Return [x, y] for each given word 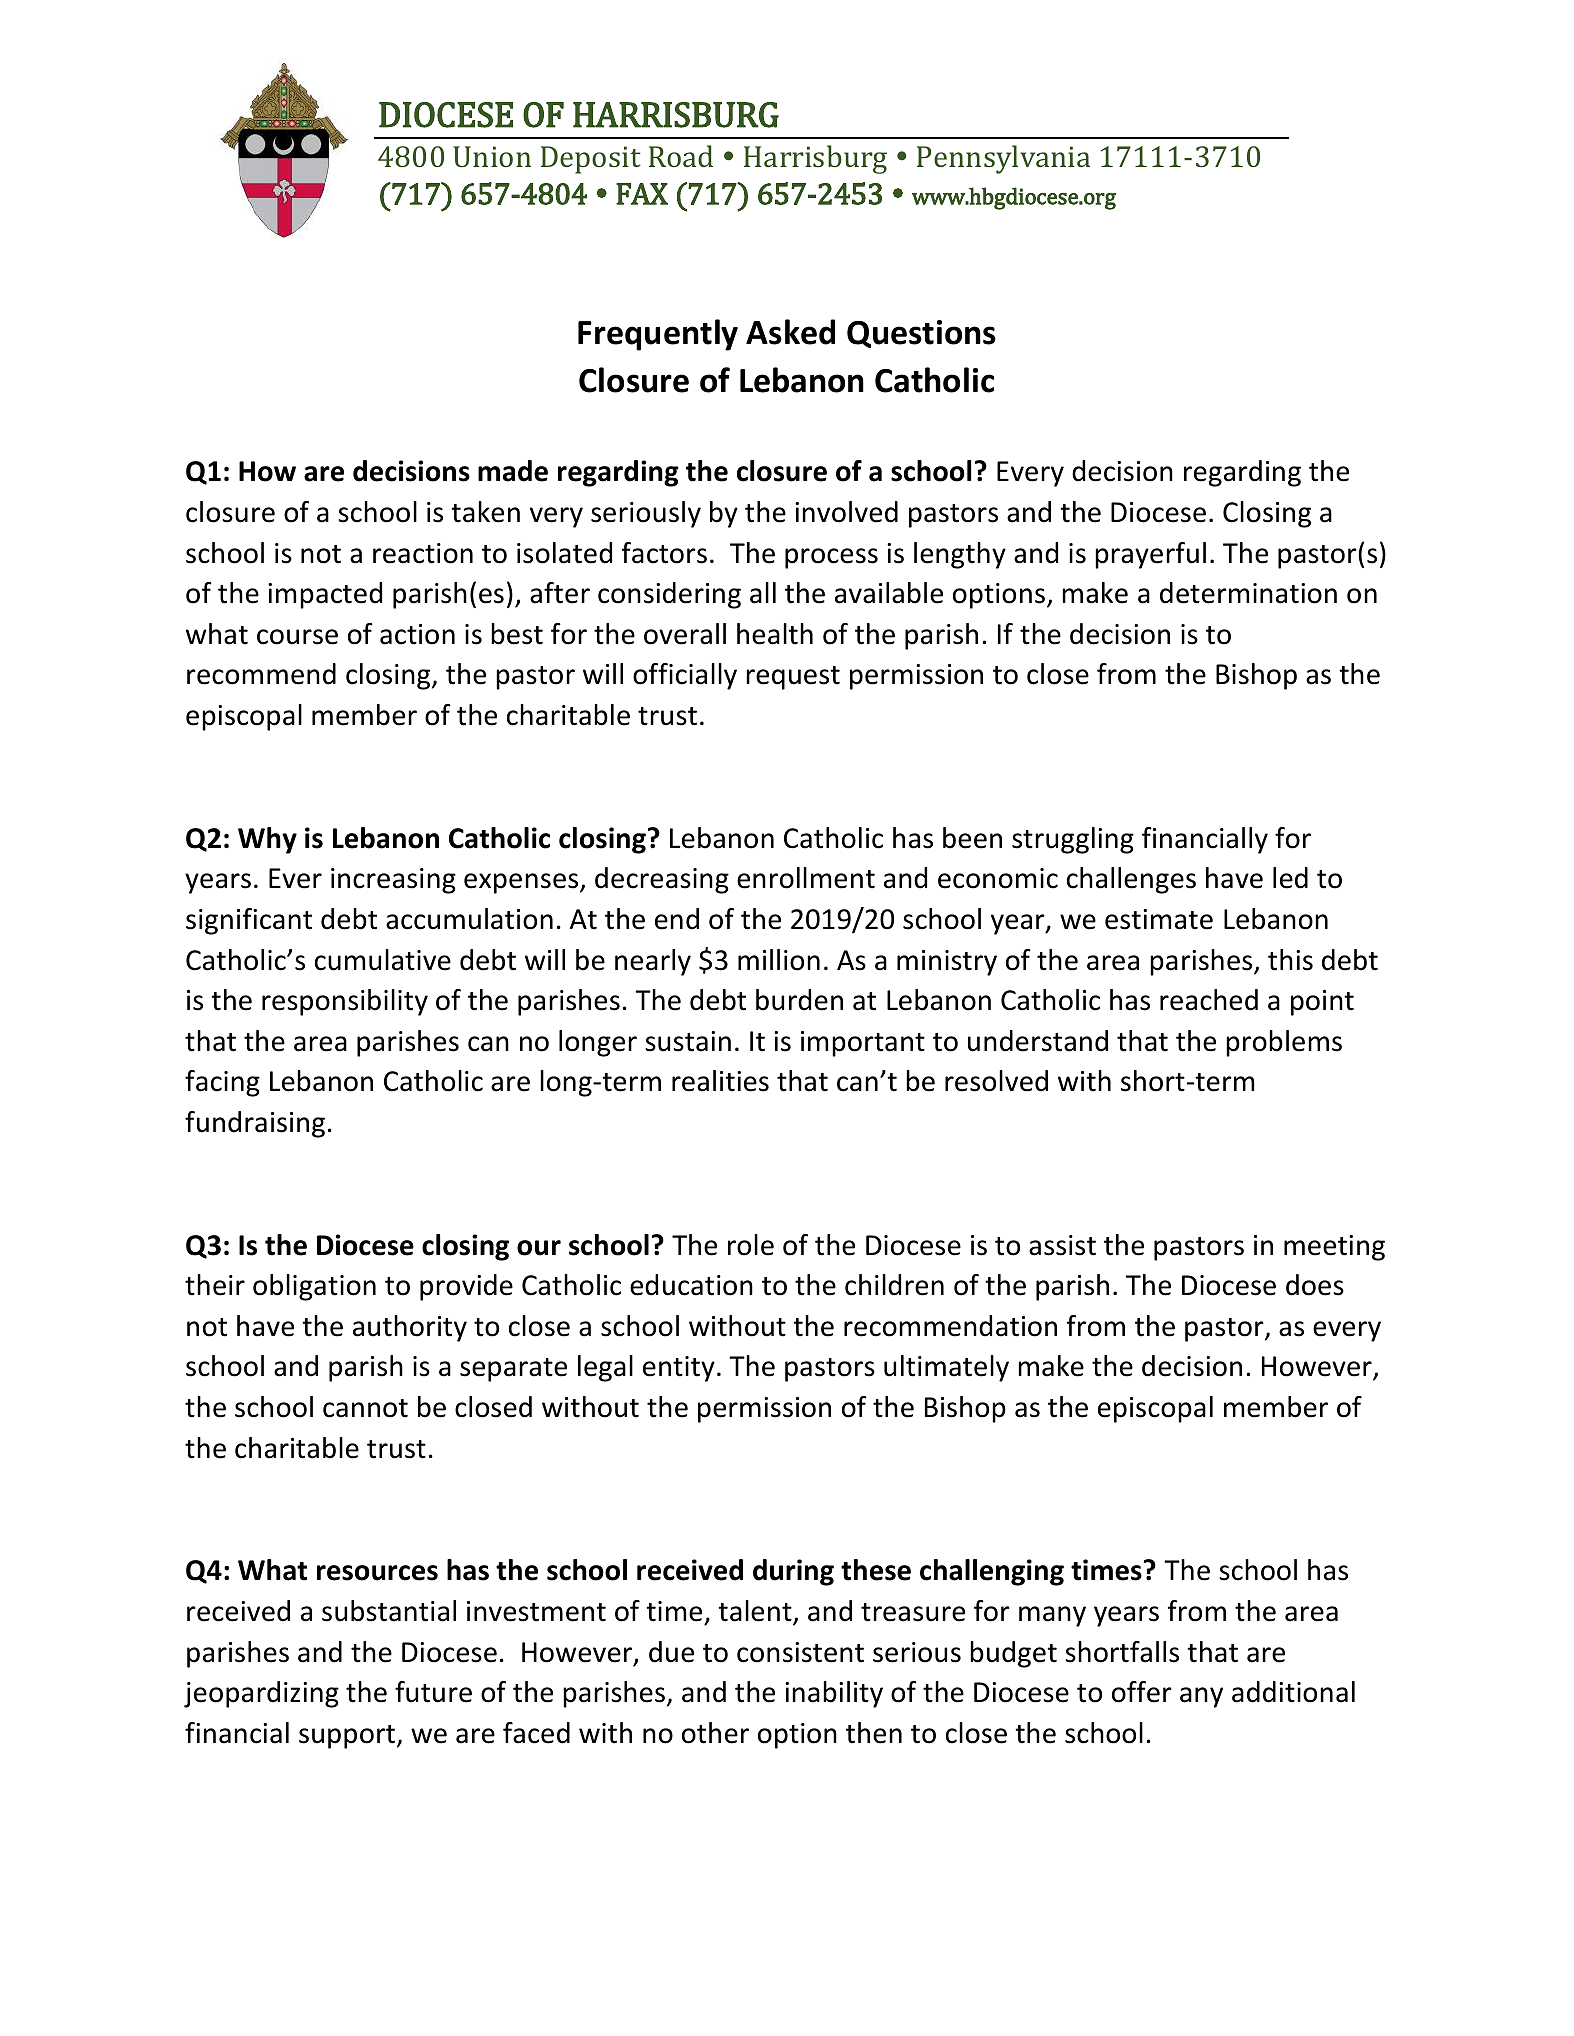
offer [1142, 1692]
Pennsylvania [1003, 159]
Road [681, 156]
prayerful [1150, 555]
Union [492, 156]
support [347, 1737]
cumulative [383, 960]
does [1315, 1285]
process [831, 558]
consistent [800, 1652]
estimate [1159, 919]
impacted [325, 595]
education [691, 1285]
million [779, 960]
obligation [314, 1287]
